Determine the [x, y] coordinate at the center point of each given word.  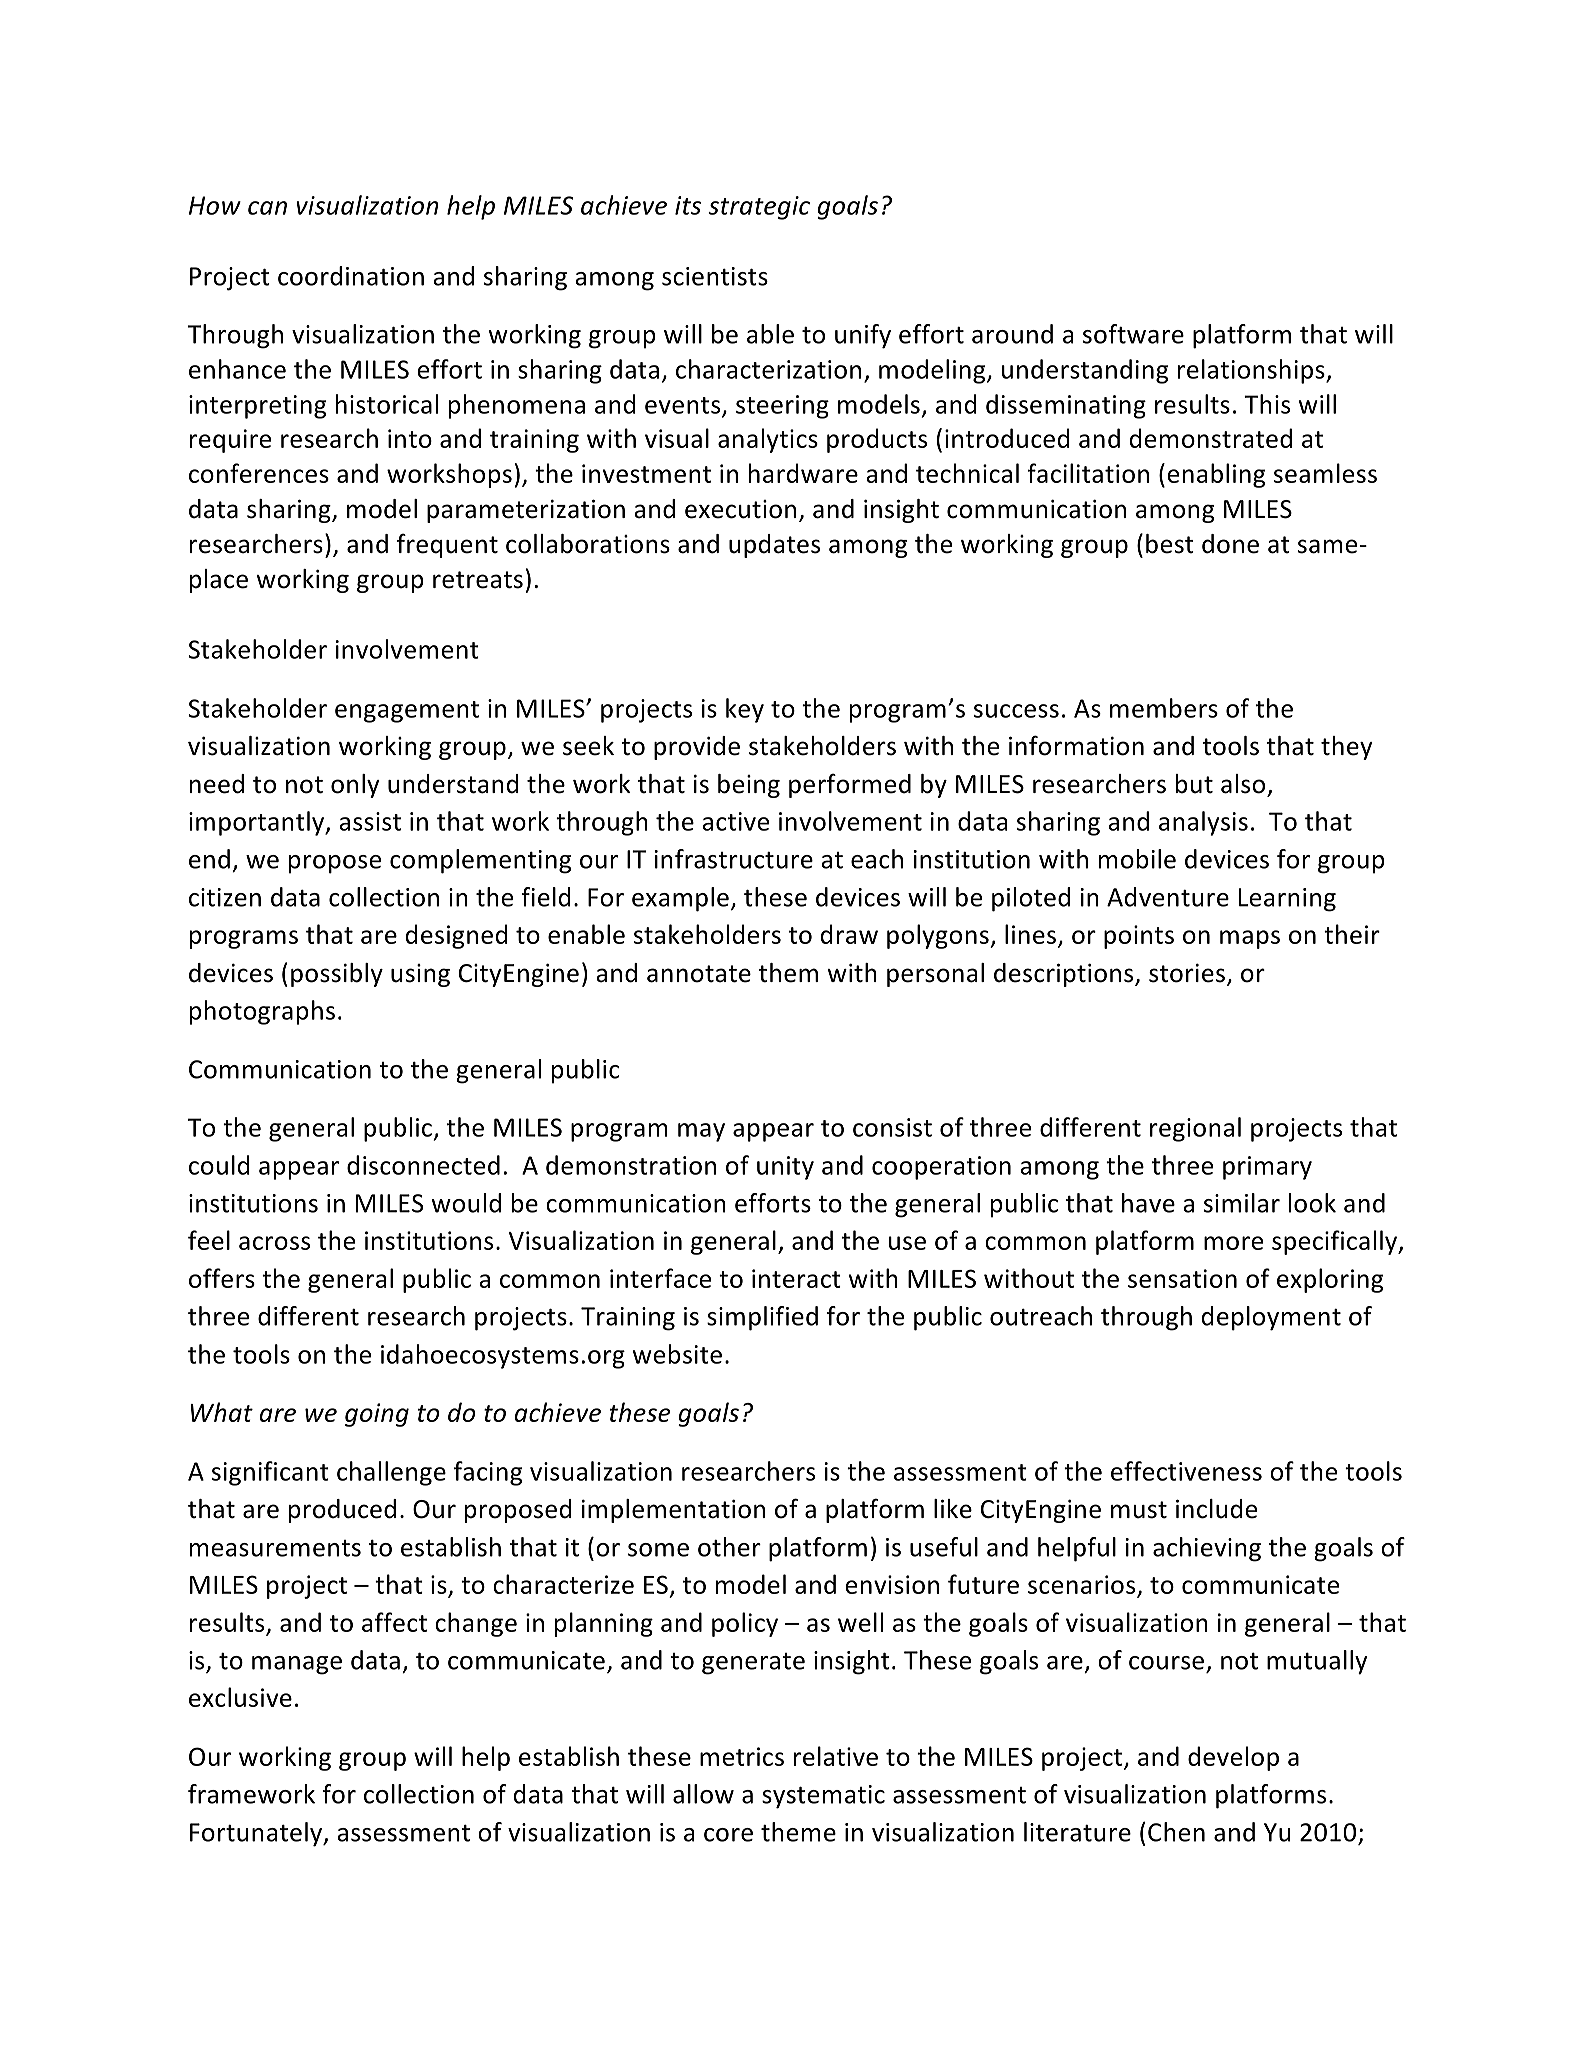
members [1164, 708]
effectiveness [1186, 1471]
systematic [823, 1797]
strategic [759, 208]
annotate [699, 974]
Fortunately [257, 1834]
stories [1187, 973]
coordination [351, 276]
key [745, 710]
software [1133, 334]
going [377, 1415]
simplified [762, 1318]
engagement [407, 712]
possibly [337, 975]
